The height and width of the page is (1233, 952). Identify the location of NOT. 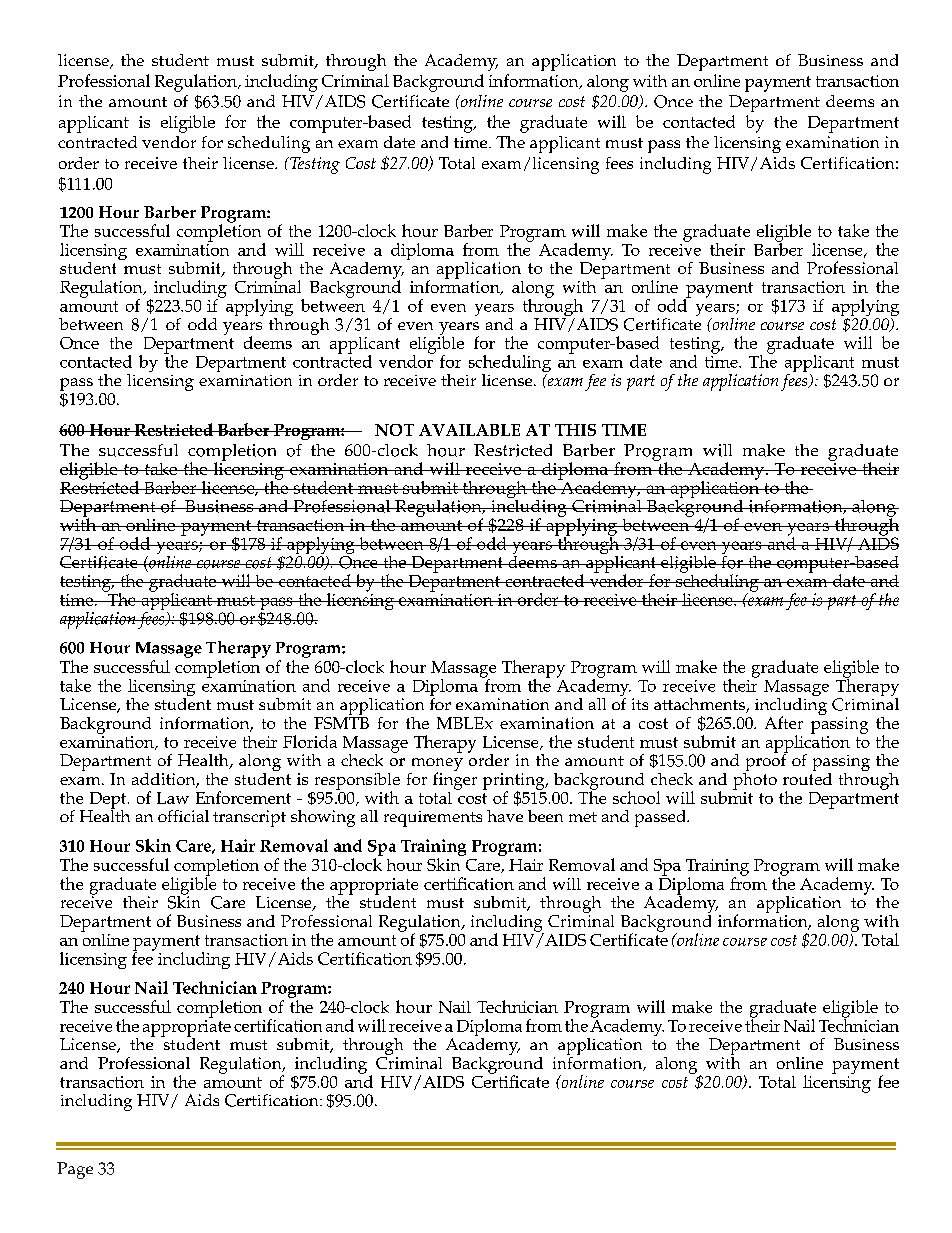
(394, 430).
